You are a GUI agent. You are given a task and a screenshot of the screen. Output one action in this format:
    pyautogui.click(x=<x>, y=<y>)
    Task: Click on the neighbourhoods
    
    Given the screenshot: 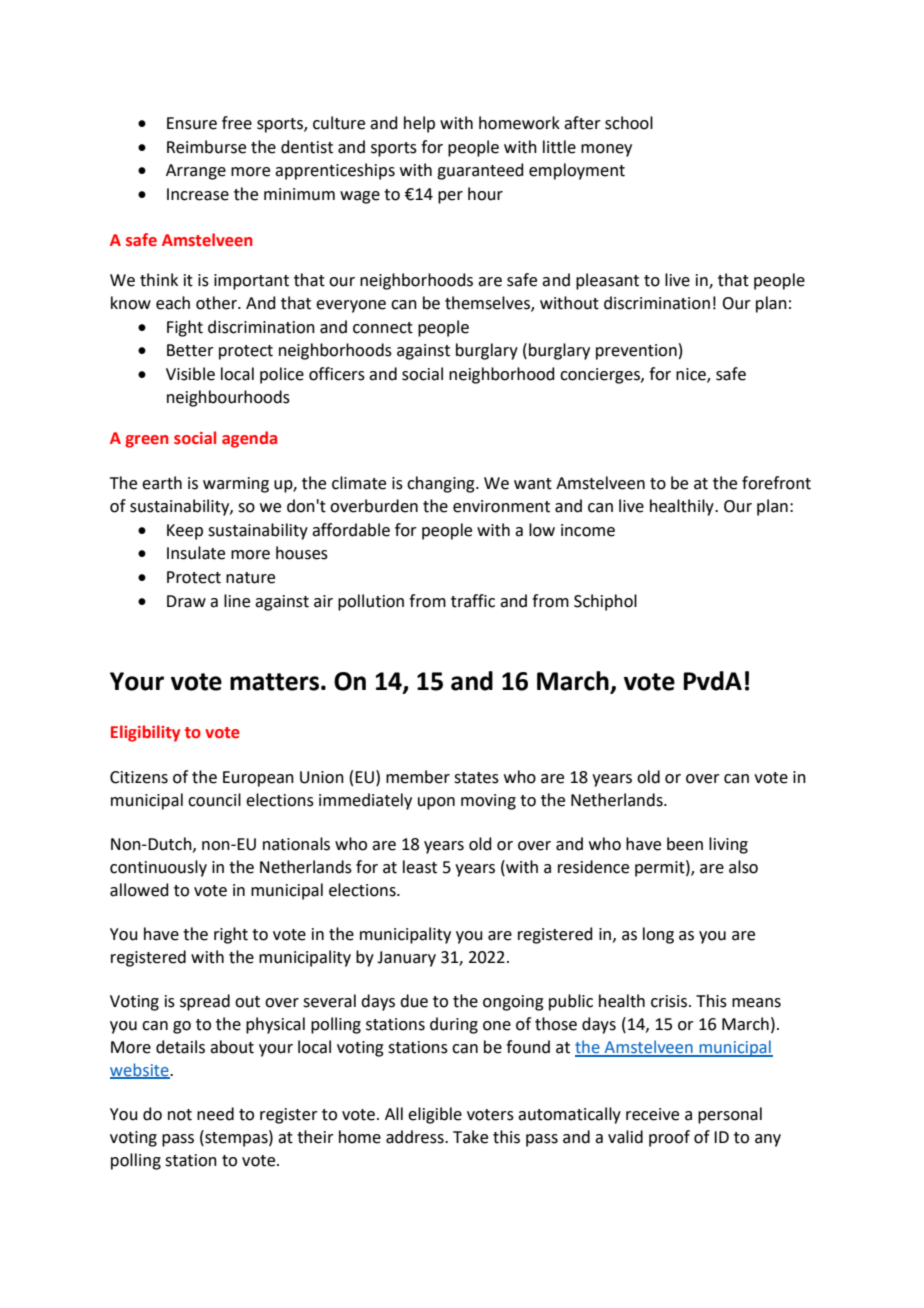 What is the action you would take?
    pyautogui.click(x=228, y=398)
